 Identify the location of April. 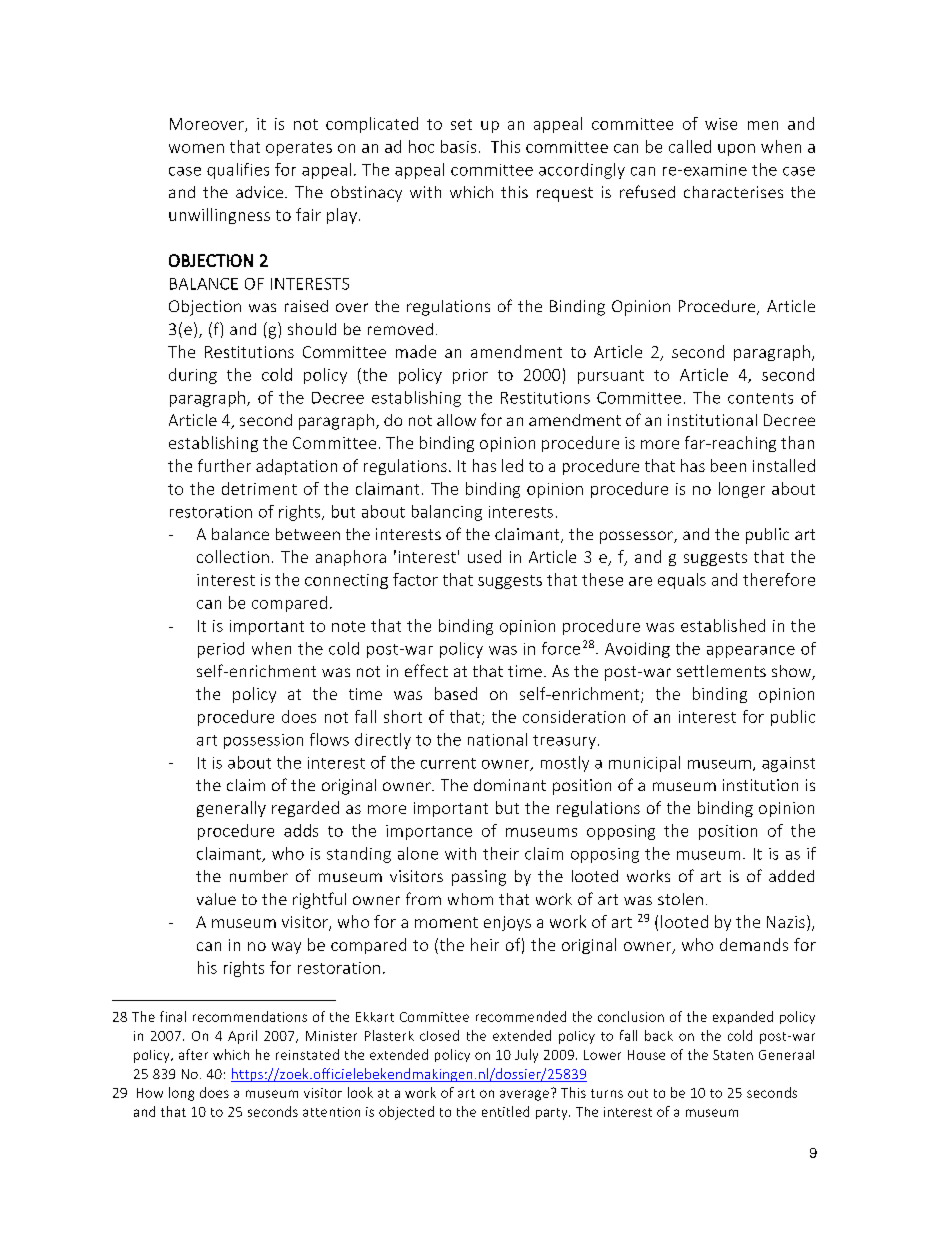
(242, 1037).
